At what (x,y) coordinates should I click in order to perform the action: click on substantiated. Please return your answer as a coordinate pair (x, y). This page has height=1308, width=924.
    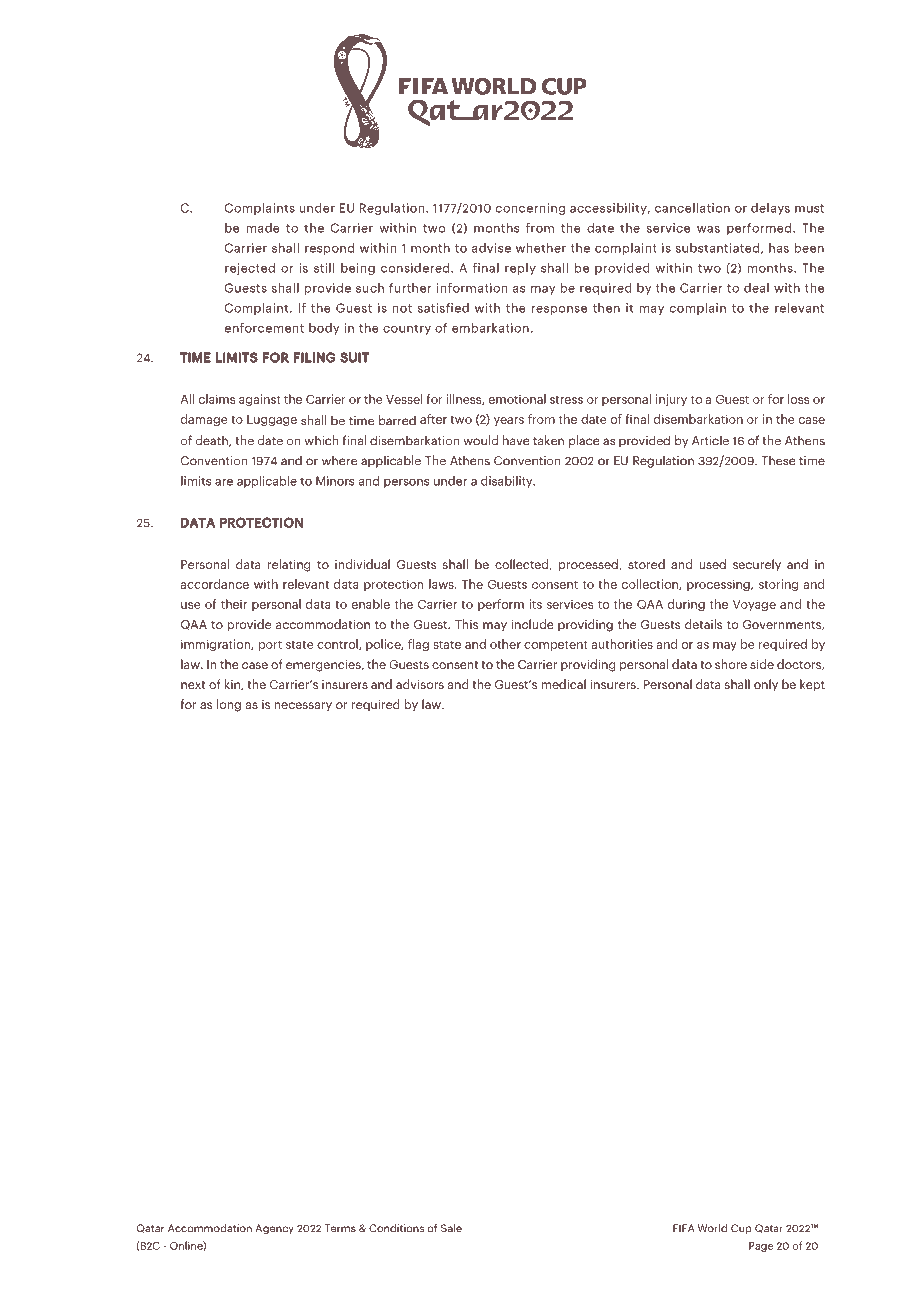
    Looking at the image, I should click on (717, 248).
